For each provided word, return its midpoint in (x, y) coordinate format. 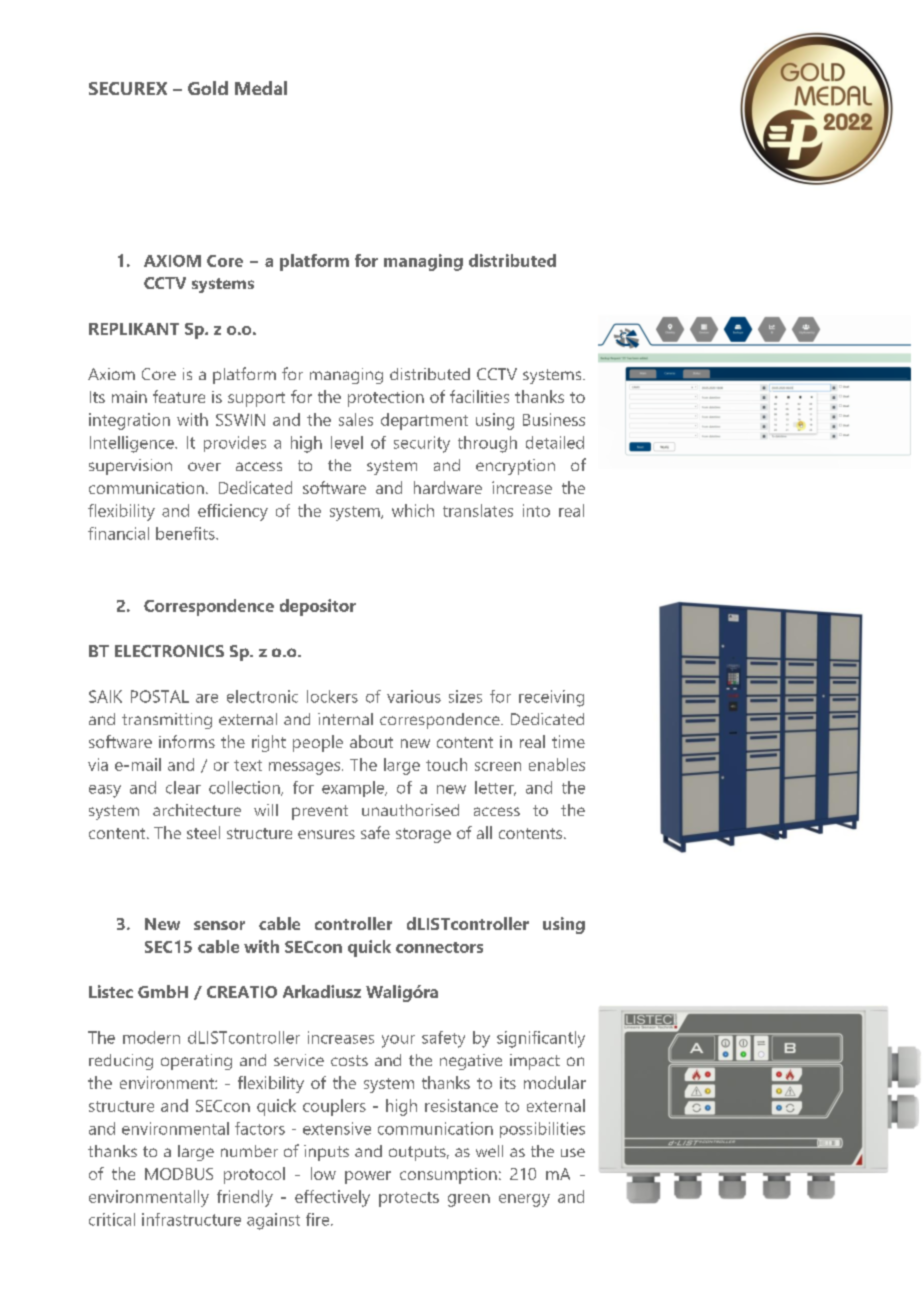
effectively (332, 1198)
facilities (479, 396)
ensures (326, 834)
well (489, 1151)
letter (495, 788)
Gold (208, 88)
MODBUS (179, 1174)
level (347, 442)
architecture (197, 810)
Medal (261, 88)
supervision (130, 467)
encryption (515, 467)
